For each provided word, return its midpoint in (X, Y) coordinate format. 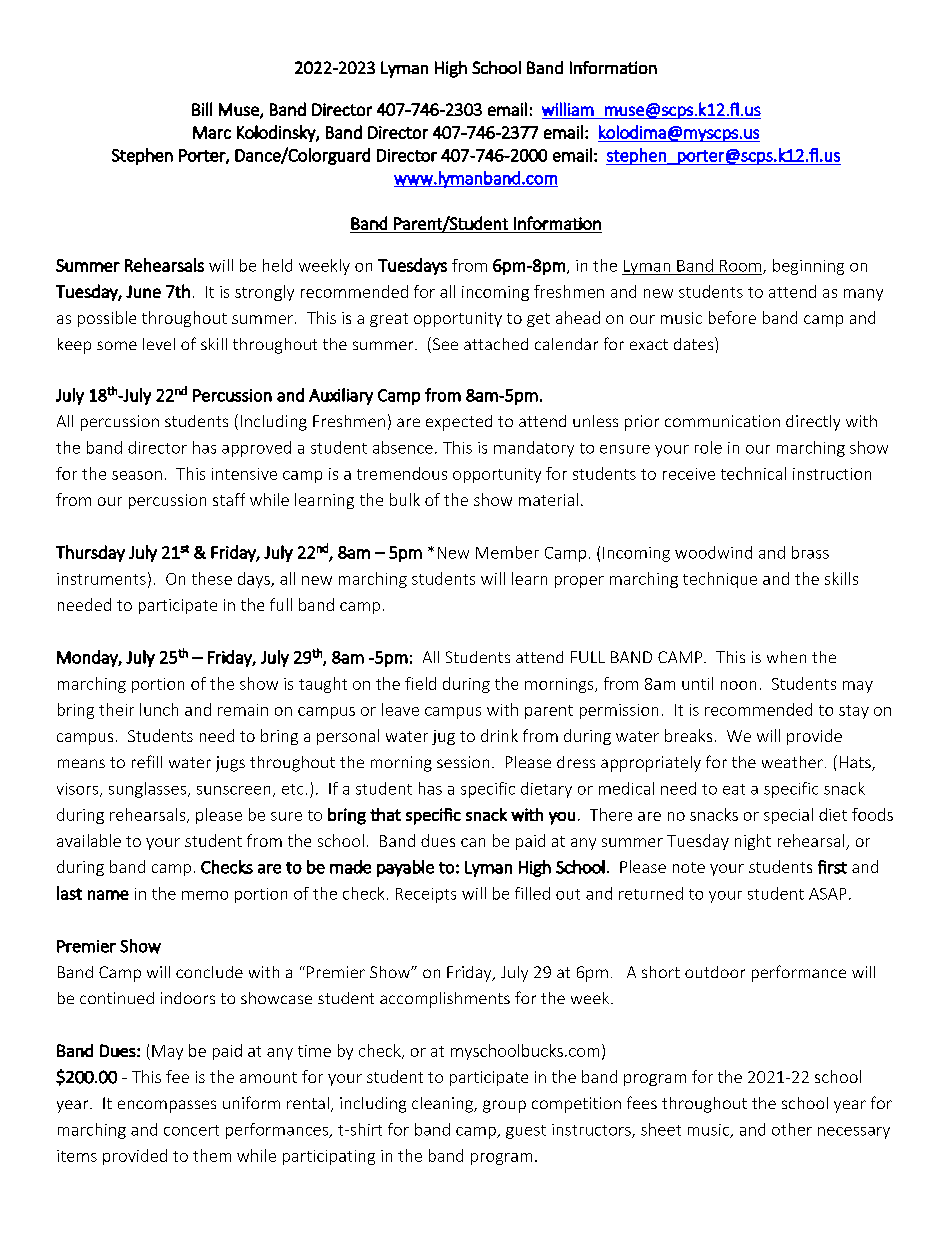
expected (459, 423)
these (212, 578)
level (159, 344)
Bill (202, 109)
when (786, 657)
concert (191, 1130)
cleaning (443, 1105)
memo (205, 895)
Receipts (426, 895)
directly (813, 423)
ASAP (827, 894)
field (420, 683)
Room (740, 266)
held (277, 265)
